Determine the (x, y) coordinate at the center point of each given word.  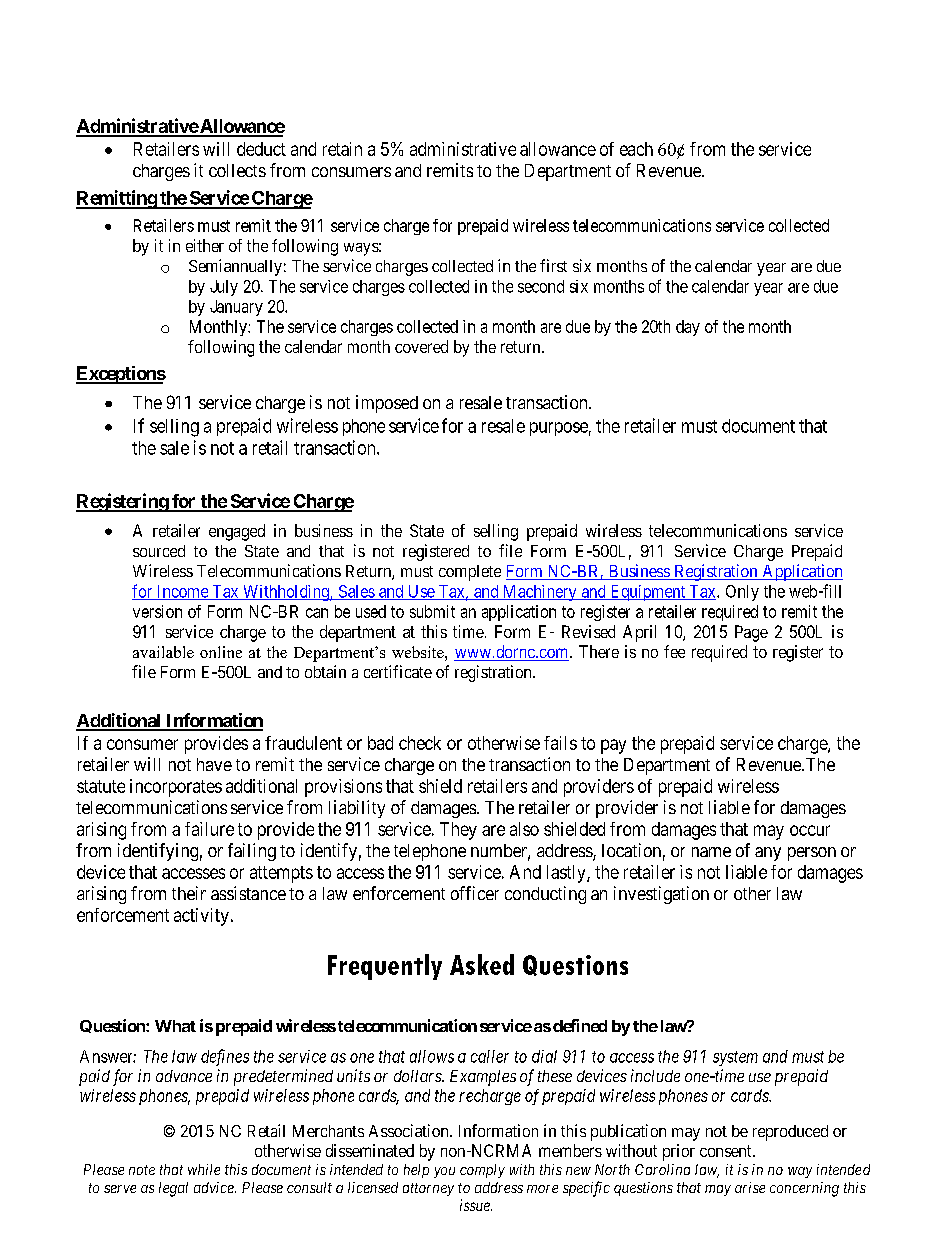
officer (475, 893)
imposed (387, 404)
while (204, 1169)
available (163, 652)
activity (201, 917)
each (636, 149)
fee (674, 651)
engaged (237, 532)
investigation (661, 895)
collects (237, 170)
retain (342, 149)
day (688, 328)
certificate (398, 671)
